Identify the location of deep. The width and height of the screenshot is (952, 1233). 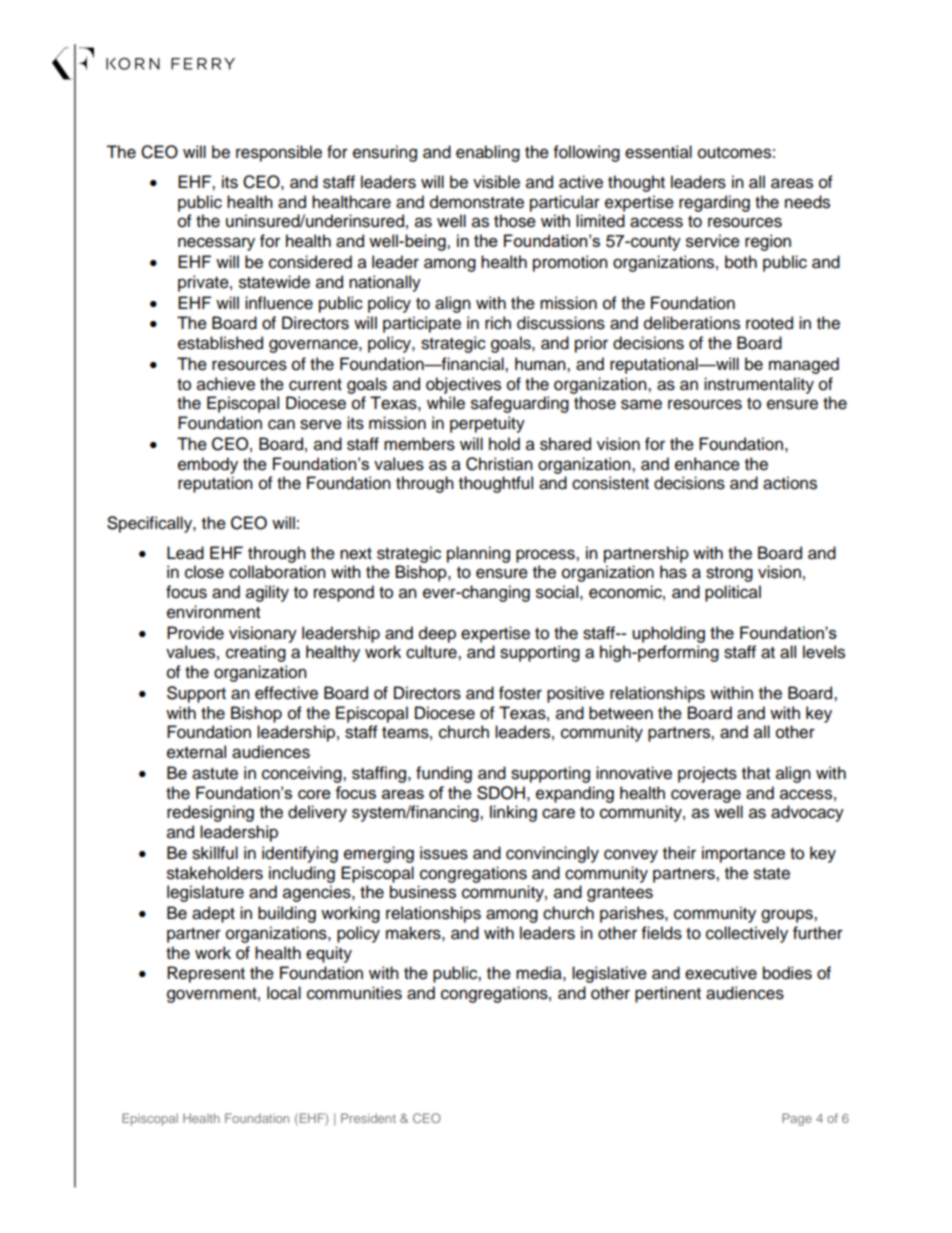
(437, 634).
